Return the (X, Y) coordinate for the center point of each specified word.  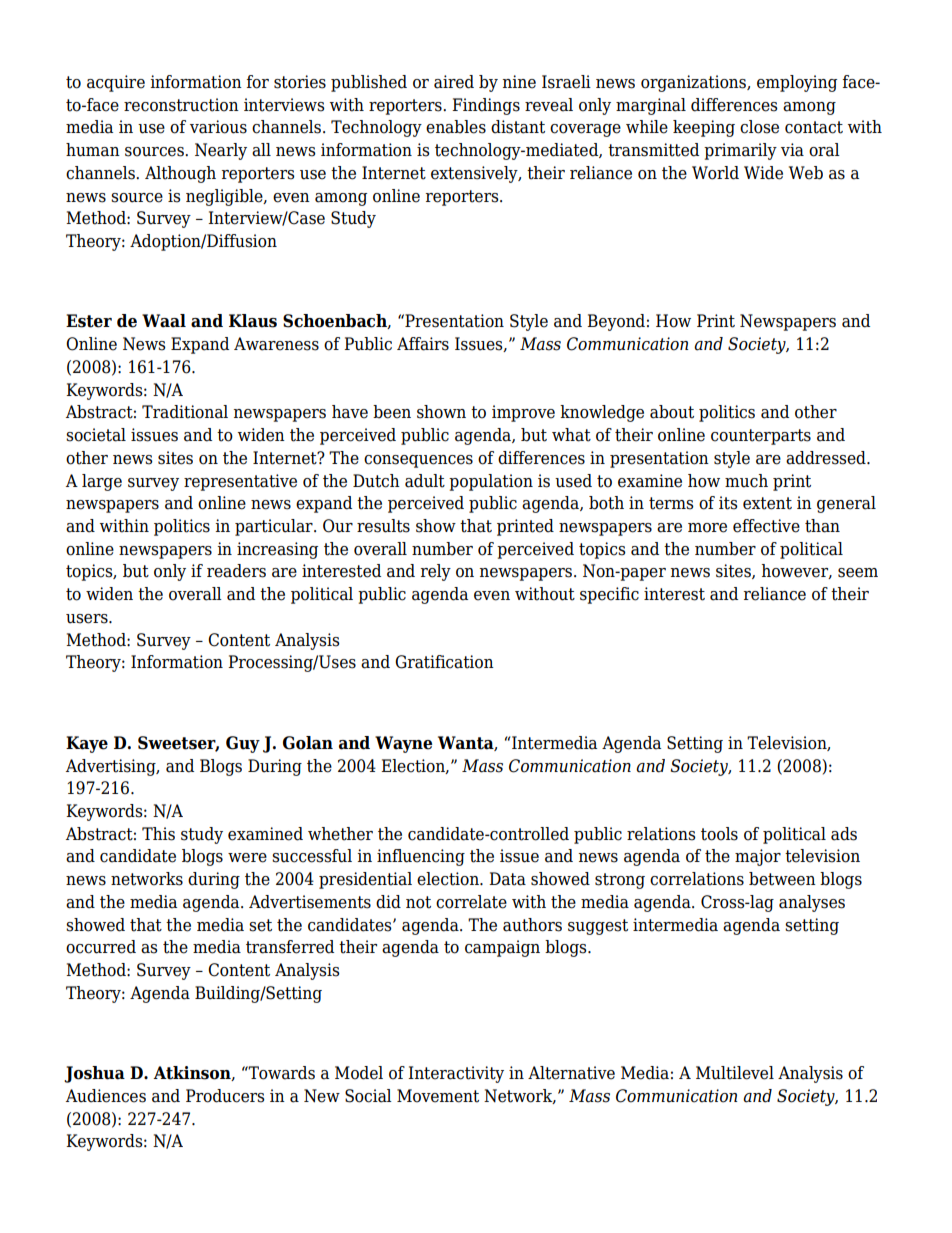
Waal (164, 321)
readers (236, 571)
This (158, 834)
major (758, 857)
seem (858, 573)
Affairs (423, 344)
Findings (486, 106)
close (759, 127)
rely (436, 572)
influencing (421, 857)
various (218, 127)
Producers (225, 1096)
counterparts (761, 437)
